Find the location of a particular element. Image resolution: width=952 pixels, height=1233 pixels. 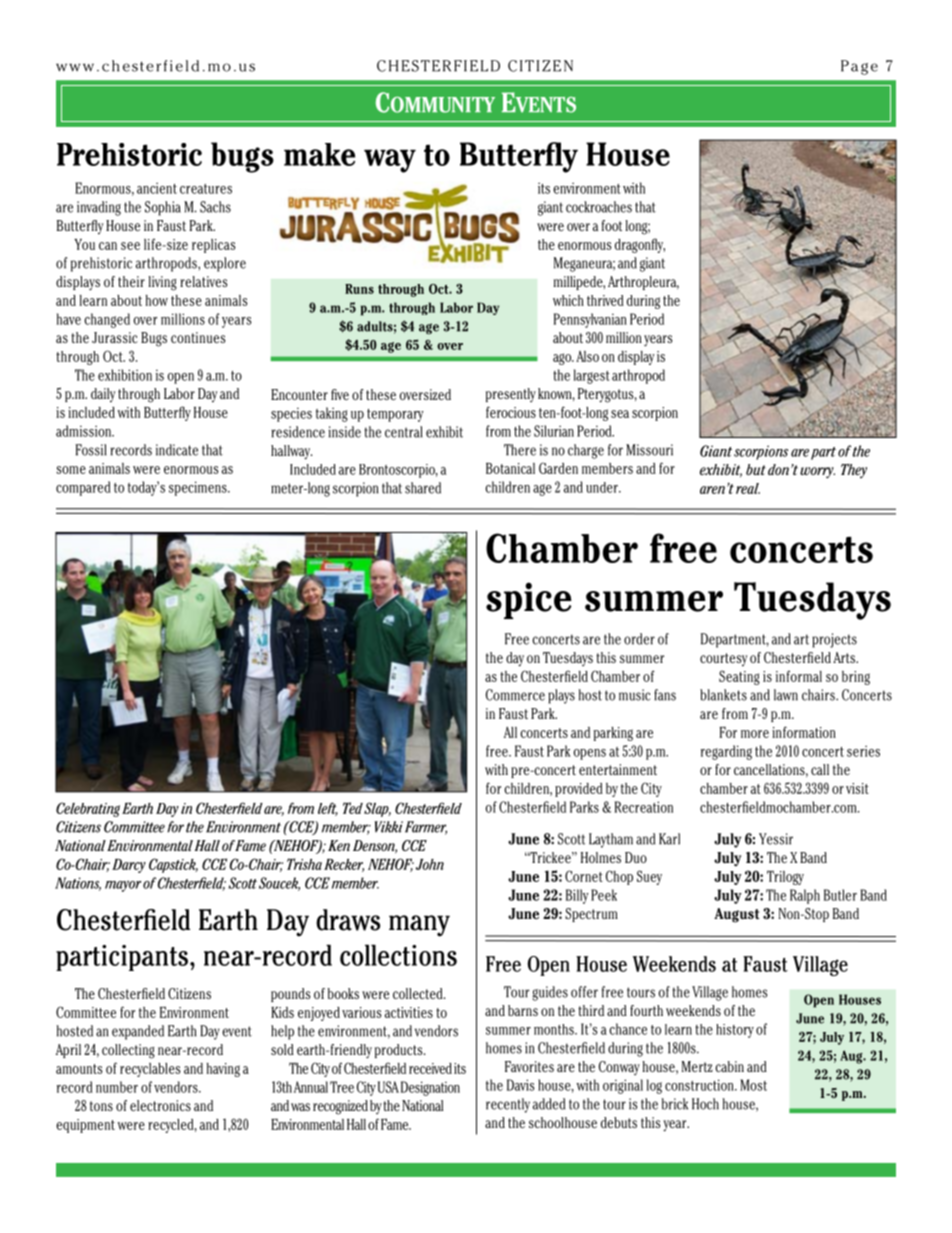

ancient is located at coordinates (157, 188).
